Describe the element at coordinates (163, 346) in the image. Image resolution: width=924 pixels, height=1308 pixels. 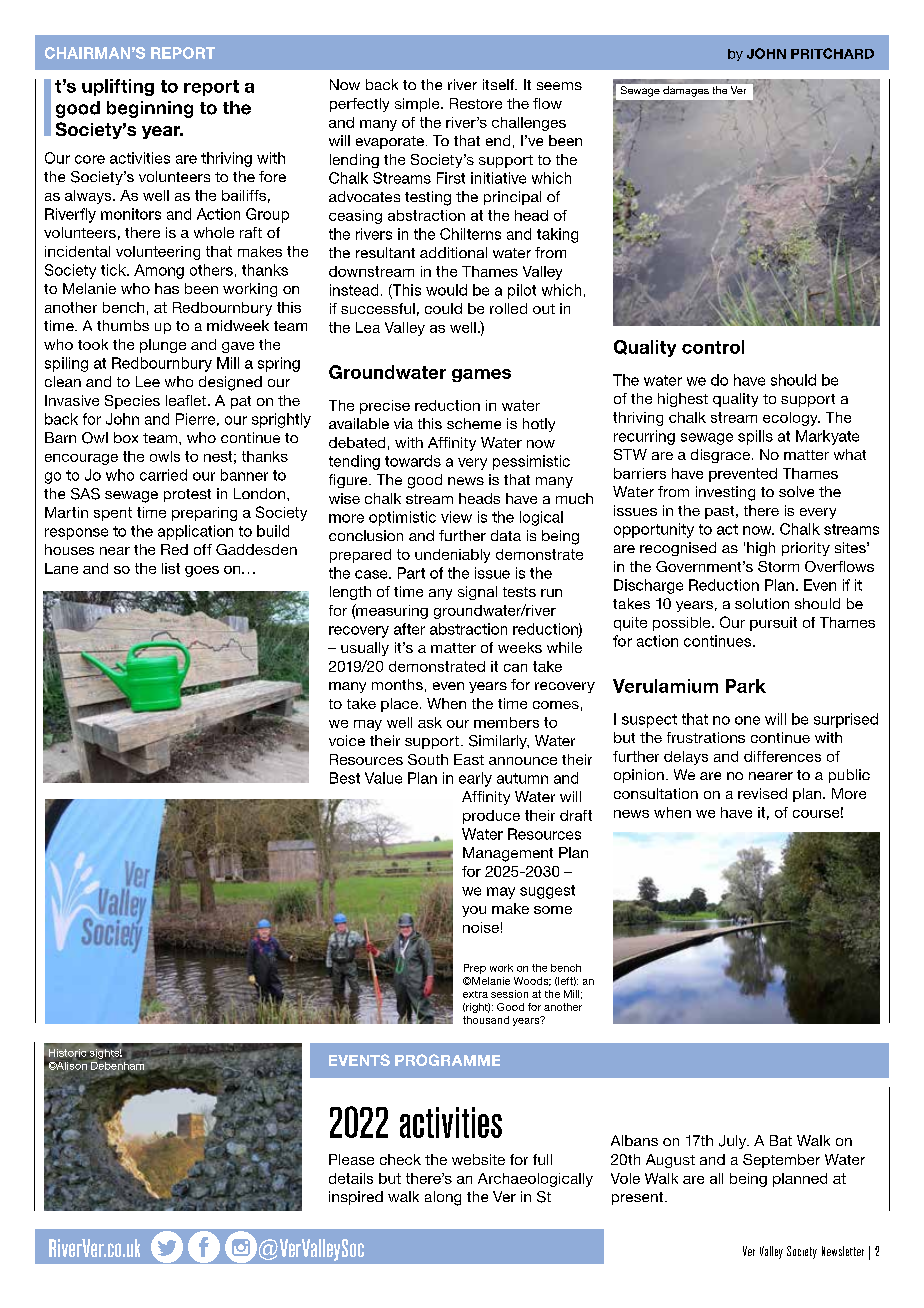
I see `plunge` at that location.
